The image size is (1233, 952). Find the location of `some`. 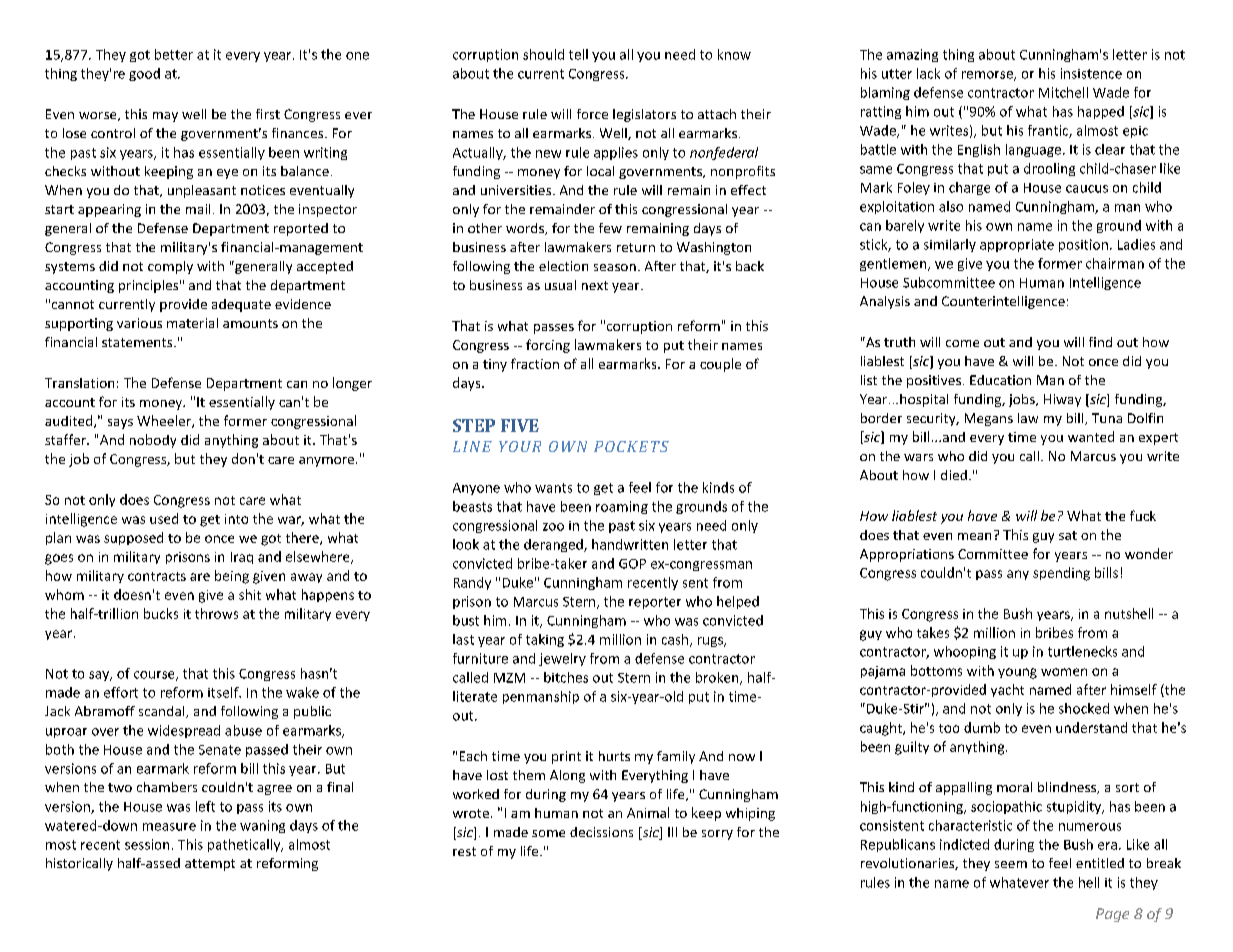

some is located at coordinates (548, 833).
